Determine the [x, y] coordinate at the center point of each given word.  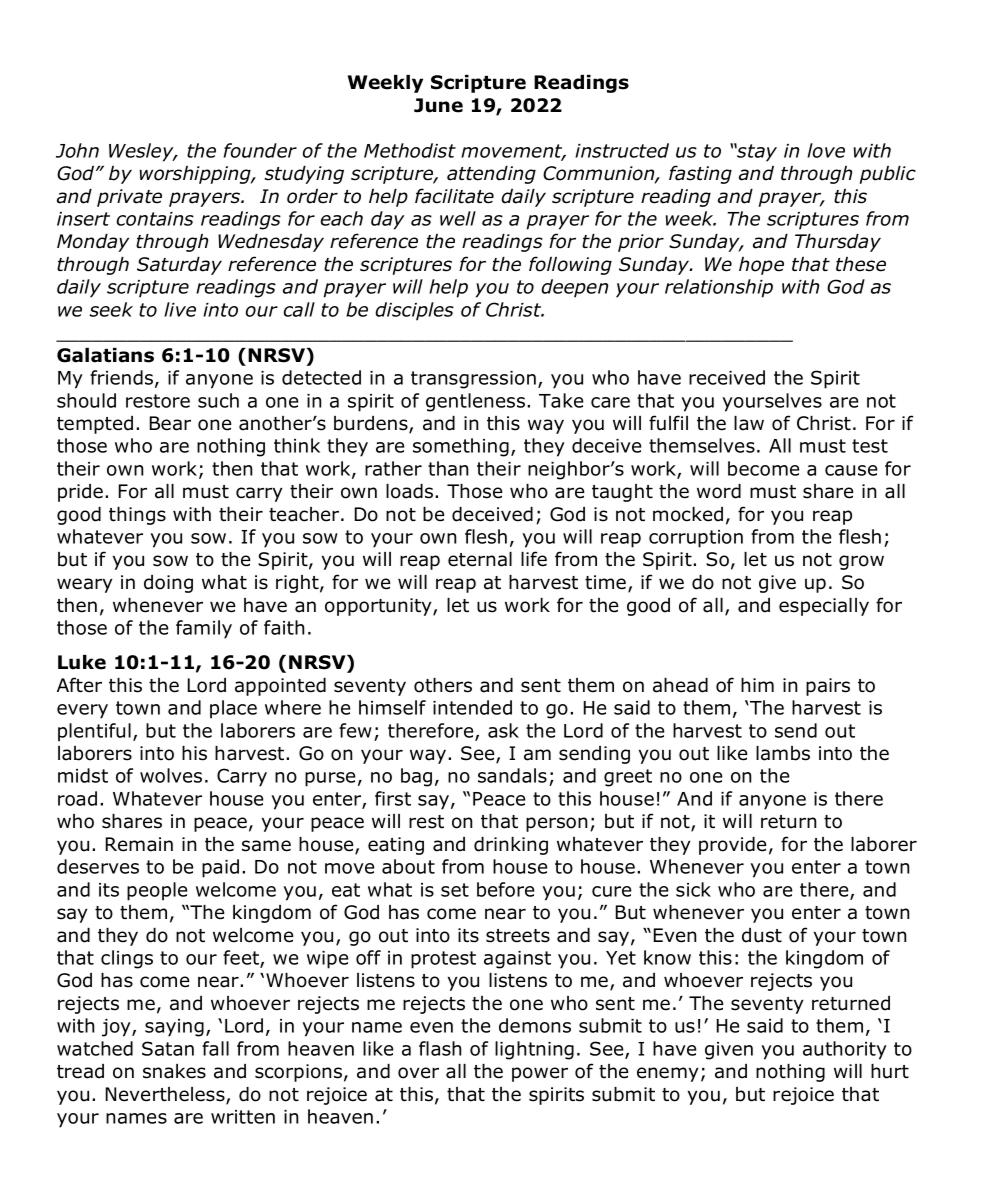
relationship [719, 288]
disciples [414, 311]
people [157, 891]
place [233, 709]
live [180, 309]
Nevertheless [166, 1095]
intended [472, 707]
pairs [828, 687]
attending [491, 175]
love [826, 150]
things [137, 516]
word [719, 491]
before [505, 889]
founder [260, 150]
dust [762, 935]
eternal [480, 559]
